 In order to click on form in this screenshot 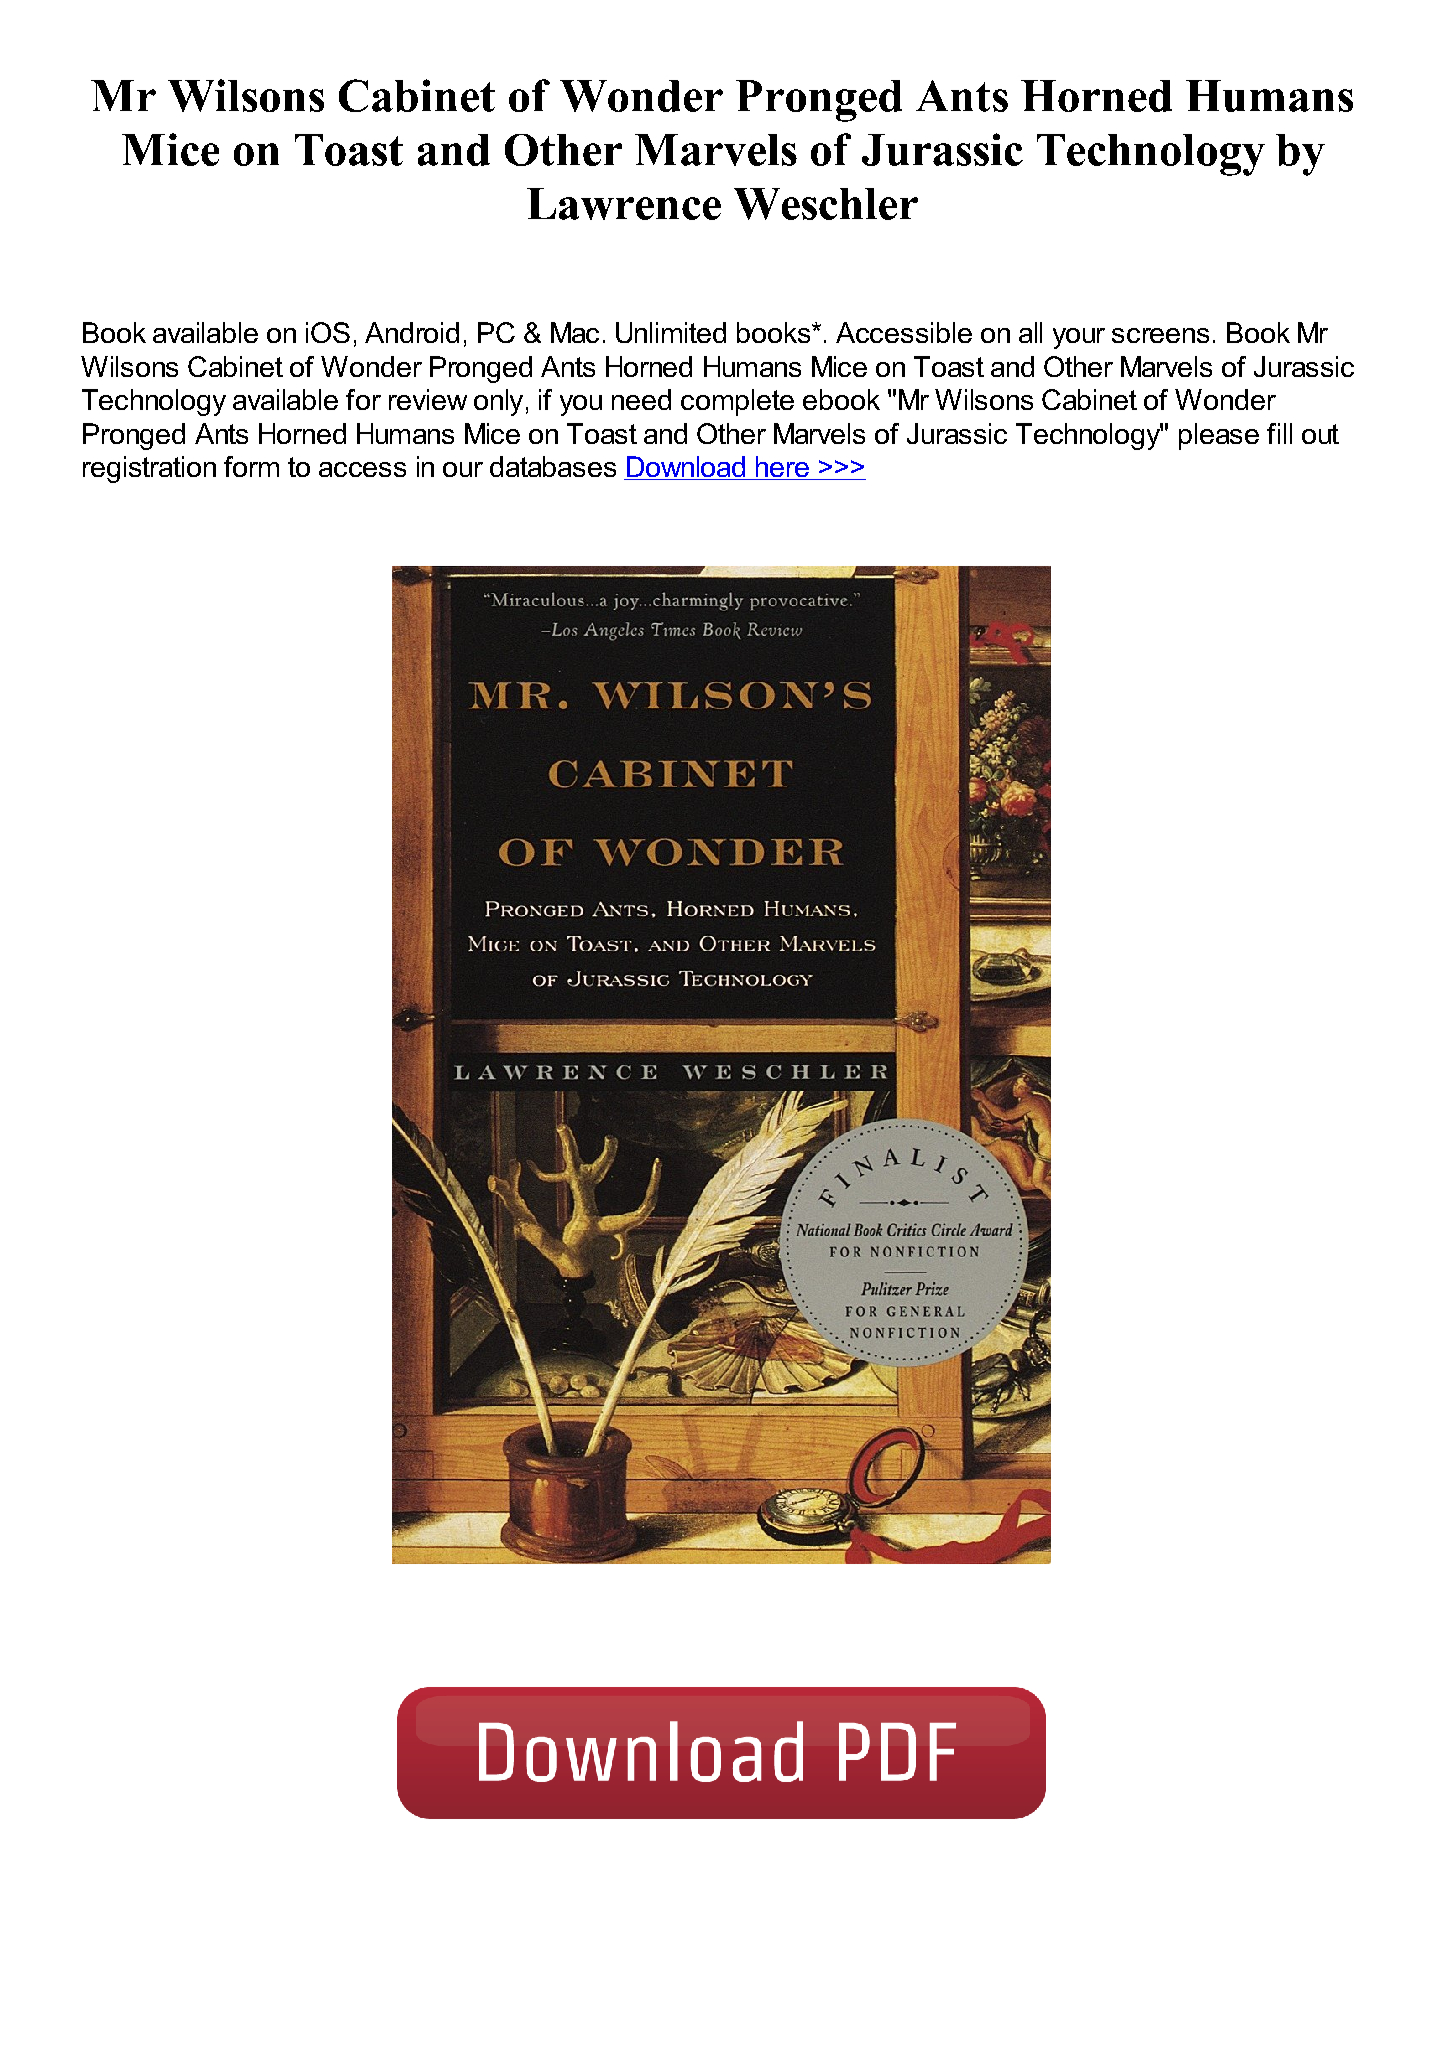, I will do `click(251, 466)`.
